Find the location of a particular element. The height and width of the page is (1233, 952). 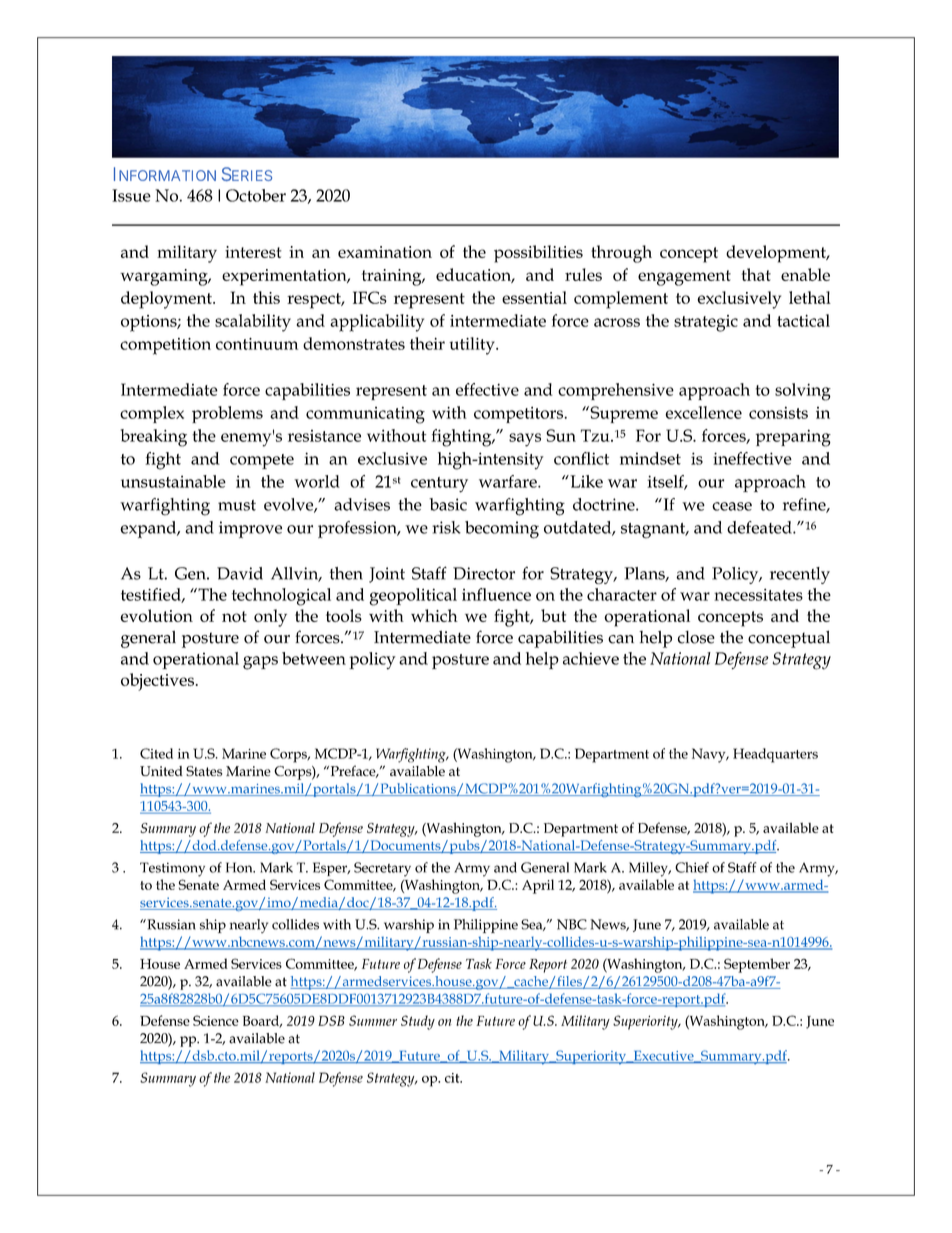

that is located at coordinates (756, 274).
